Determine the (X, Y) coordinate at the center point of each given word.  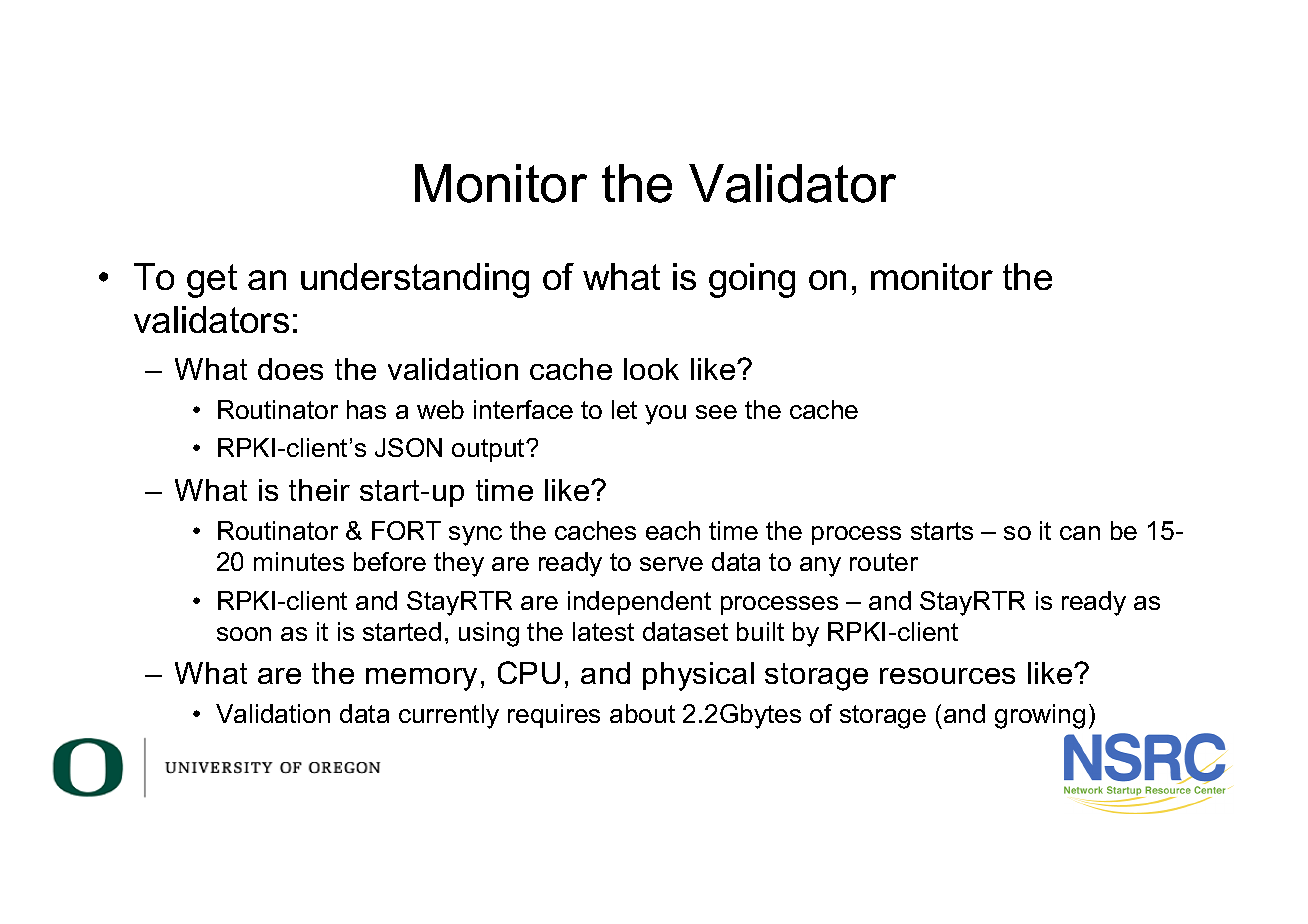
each (673, 530)
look (651, 369)
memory (421, 679)
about (642, 713)
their (319, 490)
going (752, 280)
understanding (415, 280)
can (1080, 533)
